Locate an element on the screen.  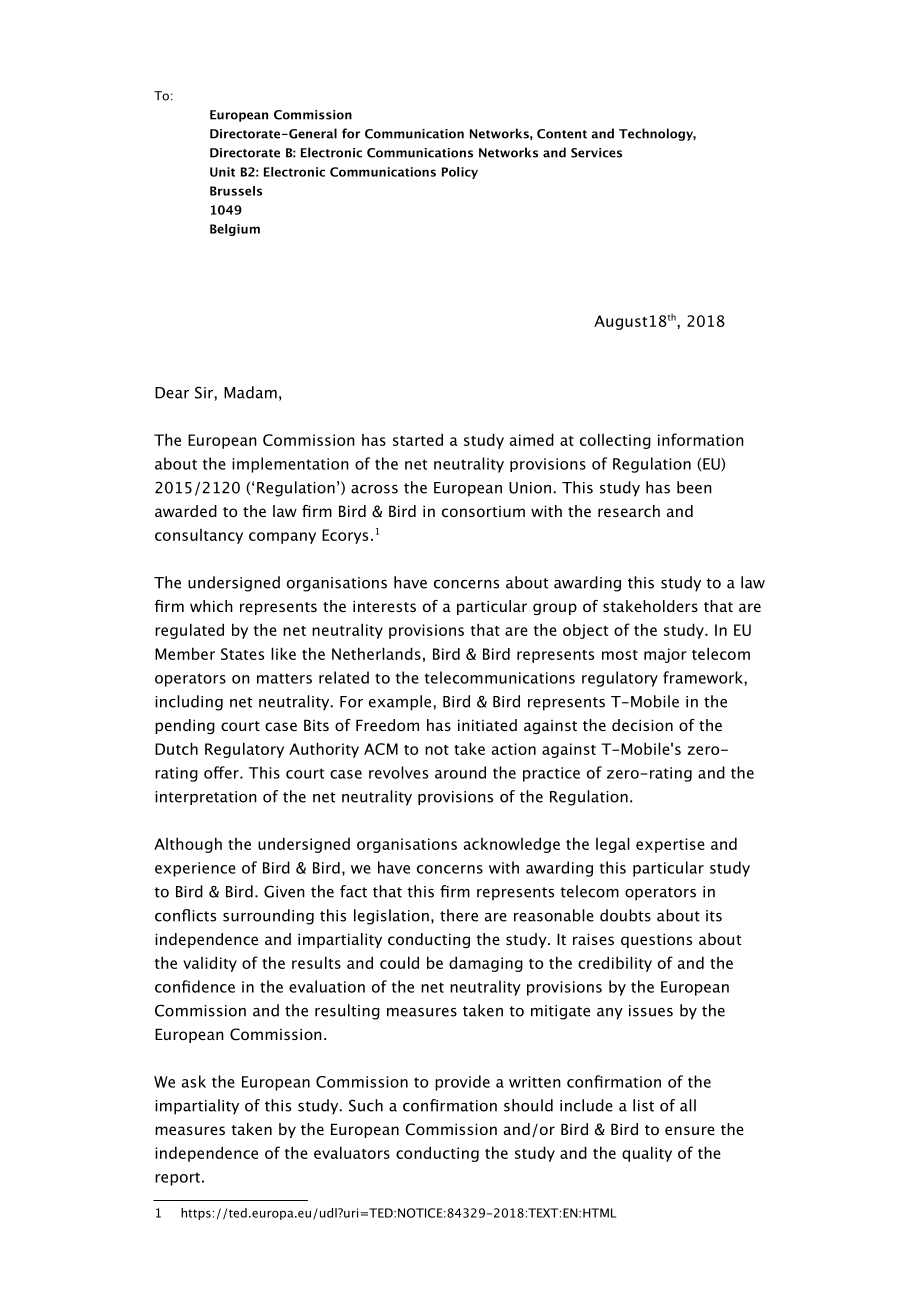
research is located at coordinates (629, 511).
